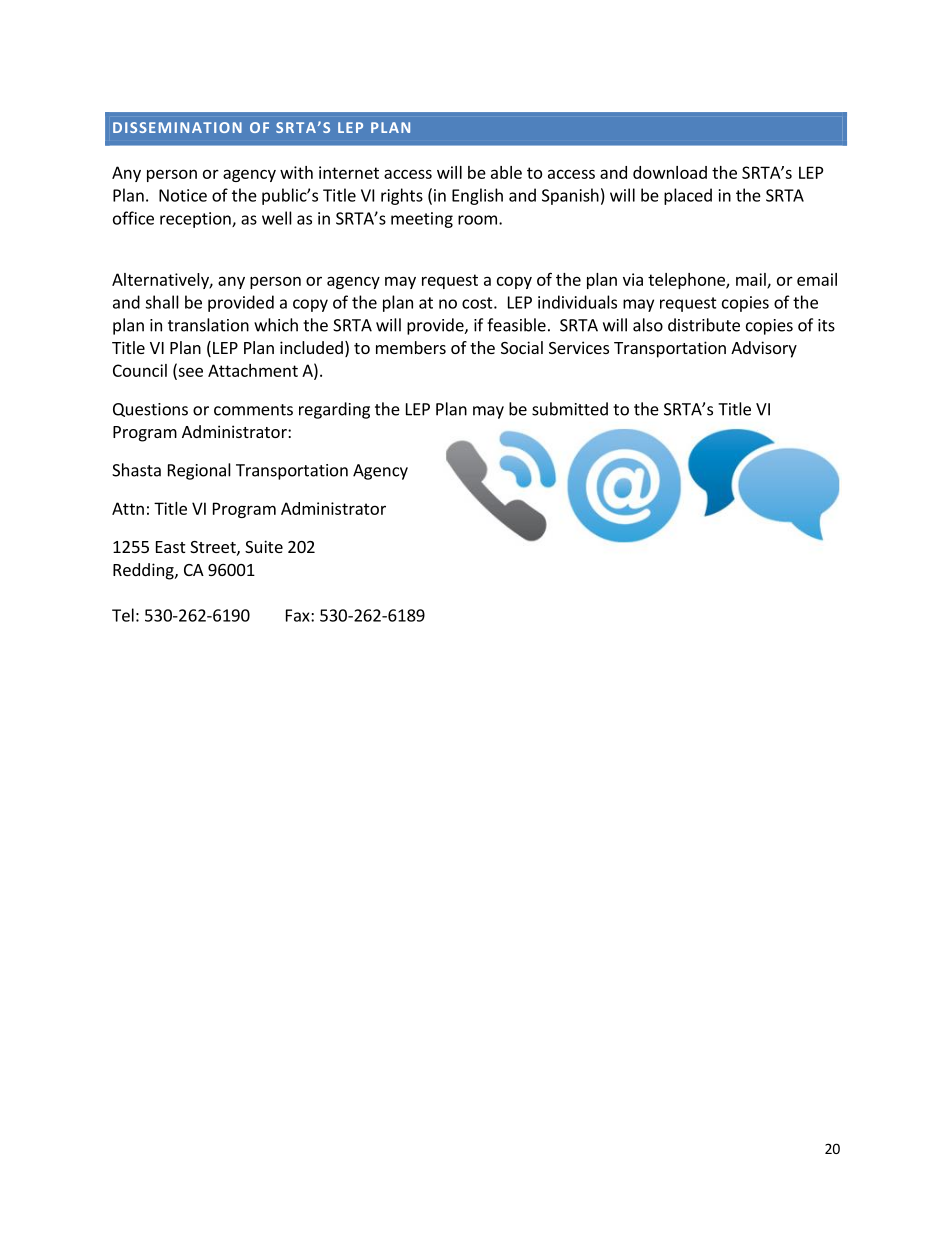 The height and width of the page is (1233, 952). What do you see at coordinates (570, 409) in the page?
I see `submitted` at bounding box center [570, 409].
